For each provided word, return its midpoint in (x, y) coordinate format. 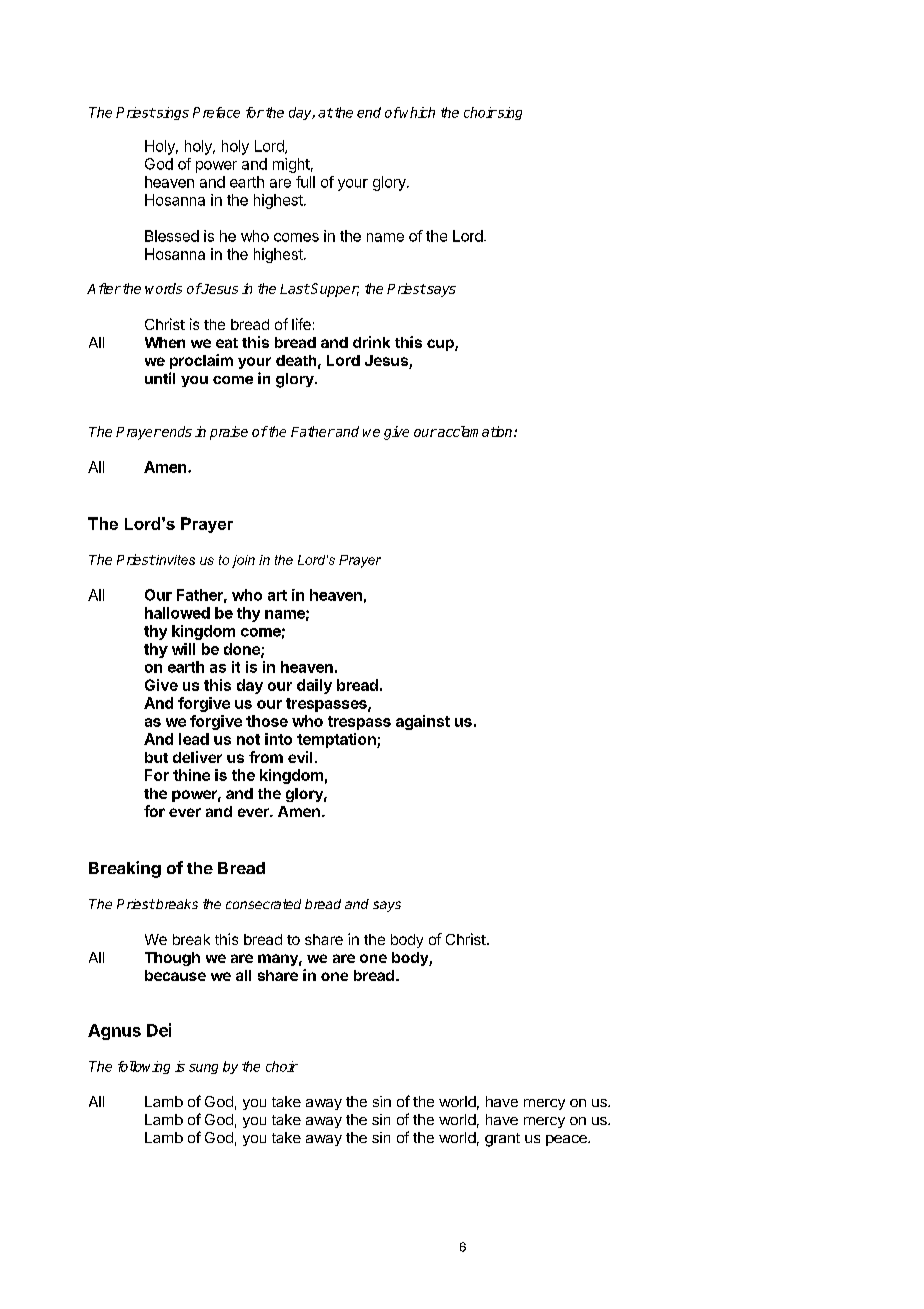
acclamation (475, 431)
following (144, 1067)
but (156, 757)
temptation (337, 740)
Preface (216, 112)
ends (176, 431)
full (305, 182)
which (417, 112)
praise (229, 433)
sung (203, 1069)
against (423, 722)
